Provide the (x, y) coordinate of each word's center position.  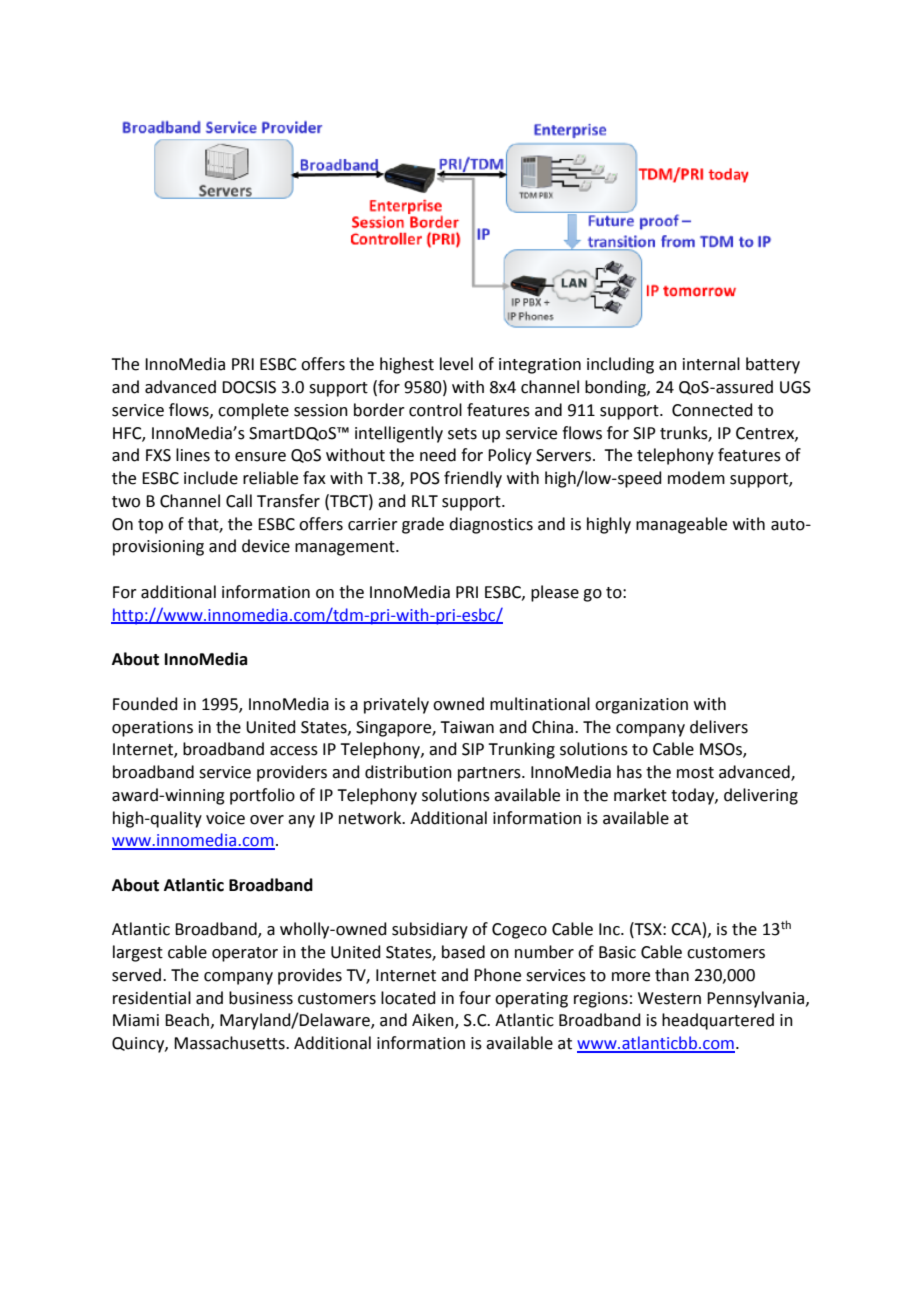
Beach (187, 1020)
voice (225, 818)
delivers (719, 727)
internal (711, 364)
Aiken (434, 1021)
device (266, 546)
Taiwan (467, 727)
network (371, 818)
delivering (761, 796)
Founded (145, 704)
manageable (681, 525)
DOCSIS (249, 387)
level (456, 364)
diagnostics (491, 525)
